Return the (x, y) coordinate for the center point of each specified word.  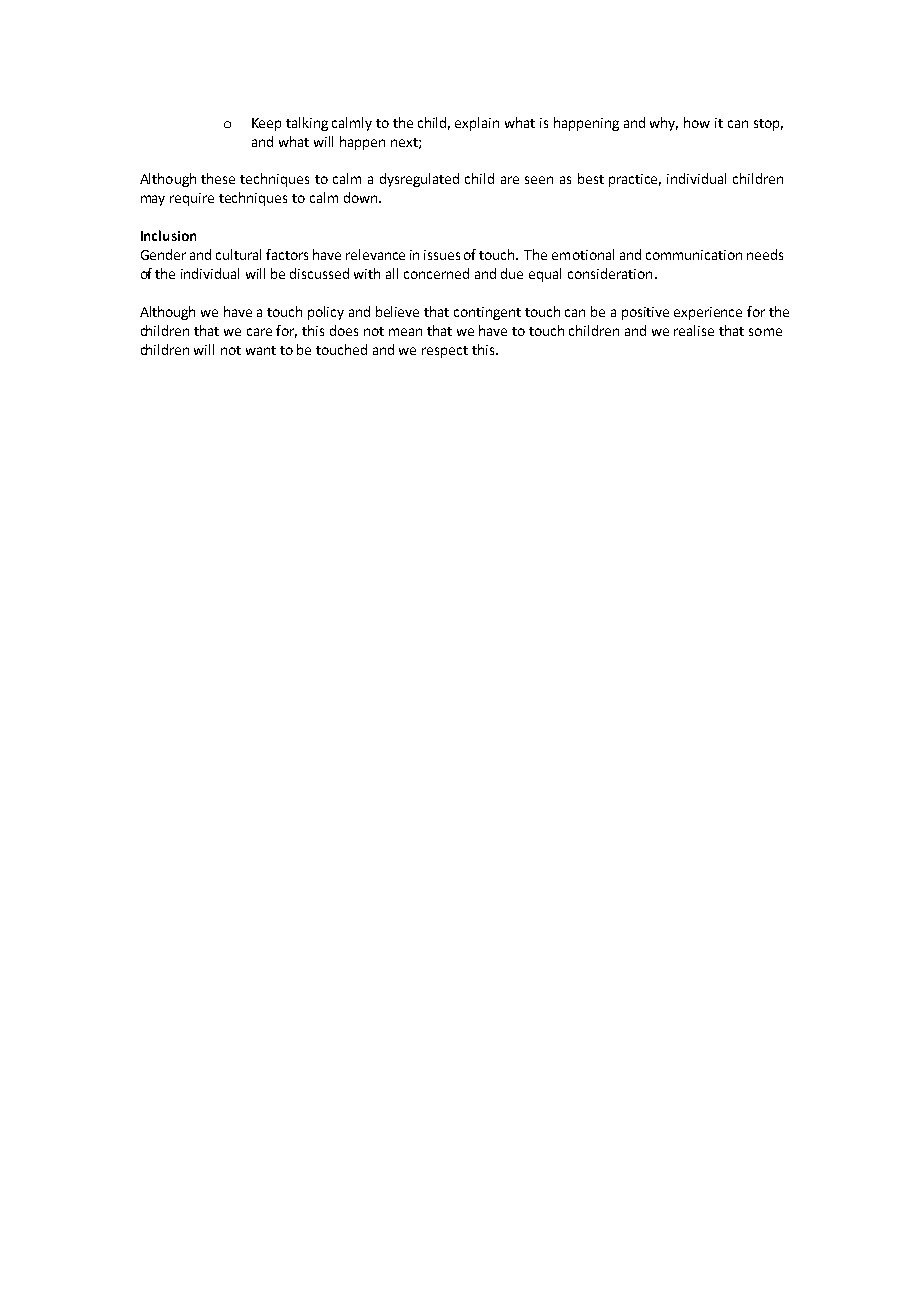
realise (694, 330)
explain (477, 124)
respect (445, 352)
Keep (266, 124)
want (261, 350)
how (697, 122)
